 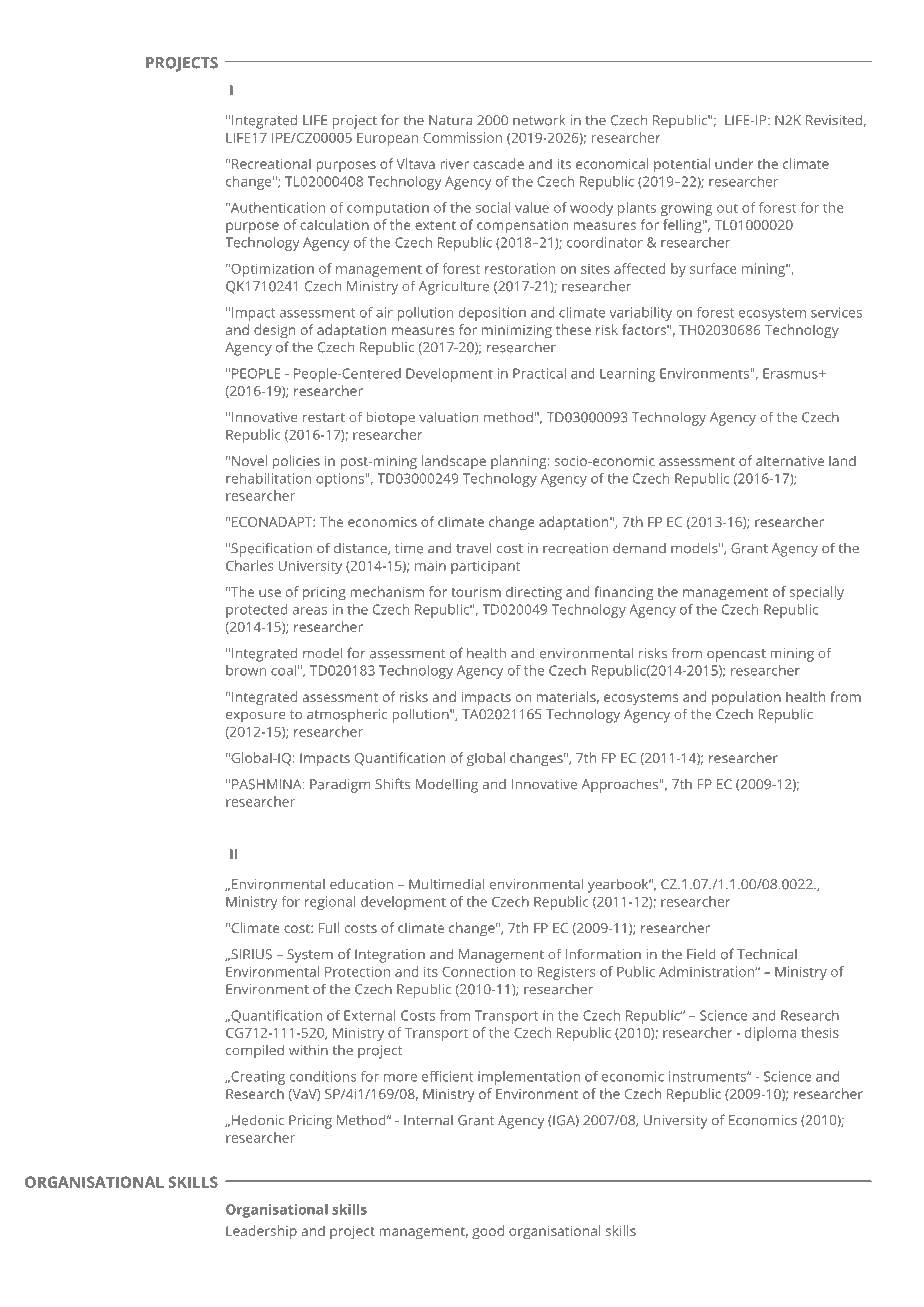 I want to click on diploma, so click(x=770, y=1034).
